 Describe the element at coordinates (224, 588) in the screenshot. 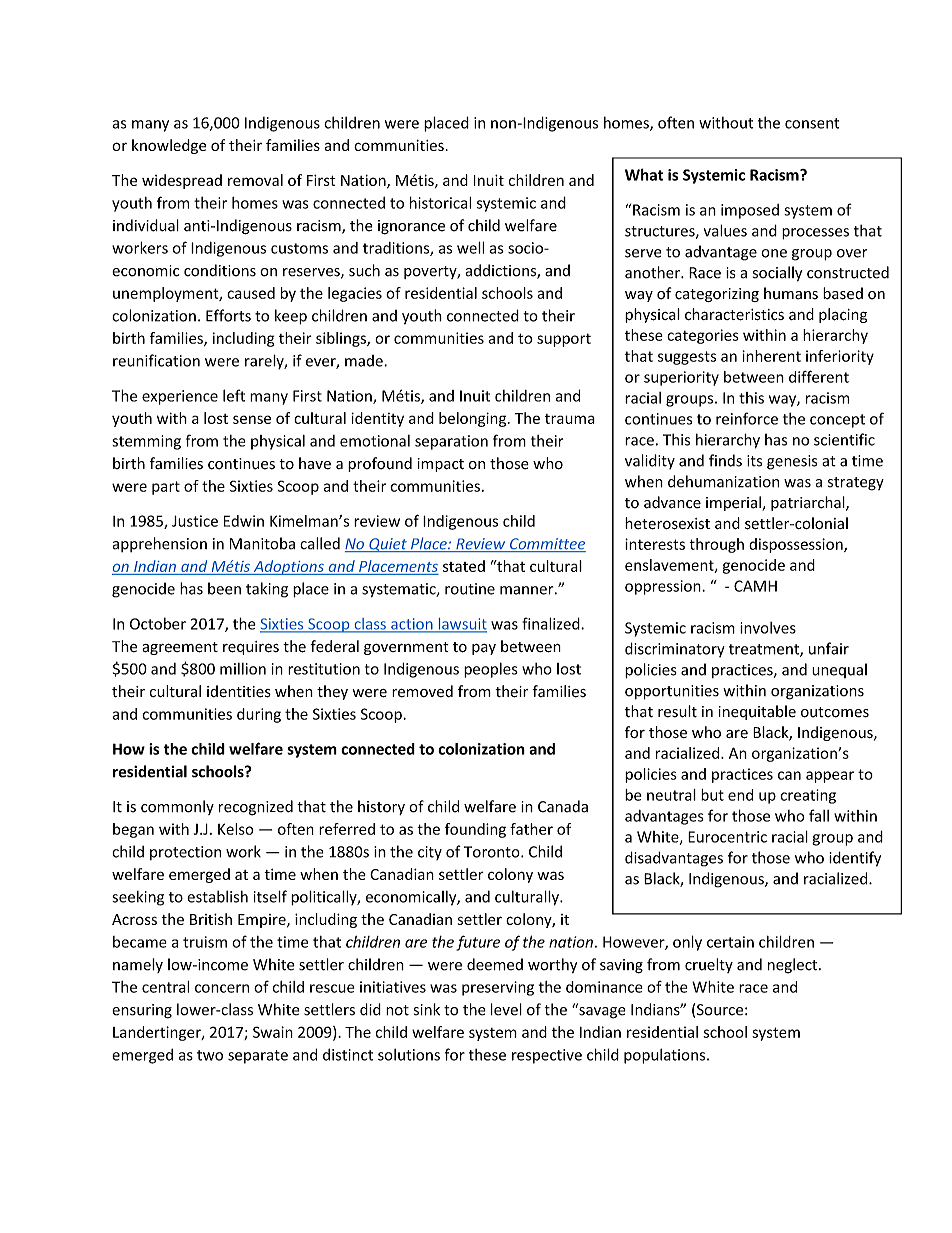

I see `been` at that location.
